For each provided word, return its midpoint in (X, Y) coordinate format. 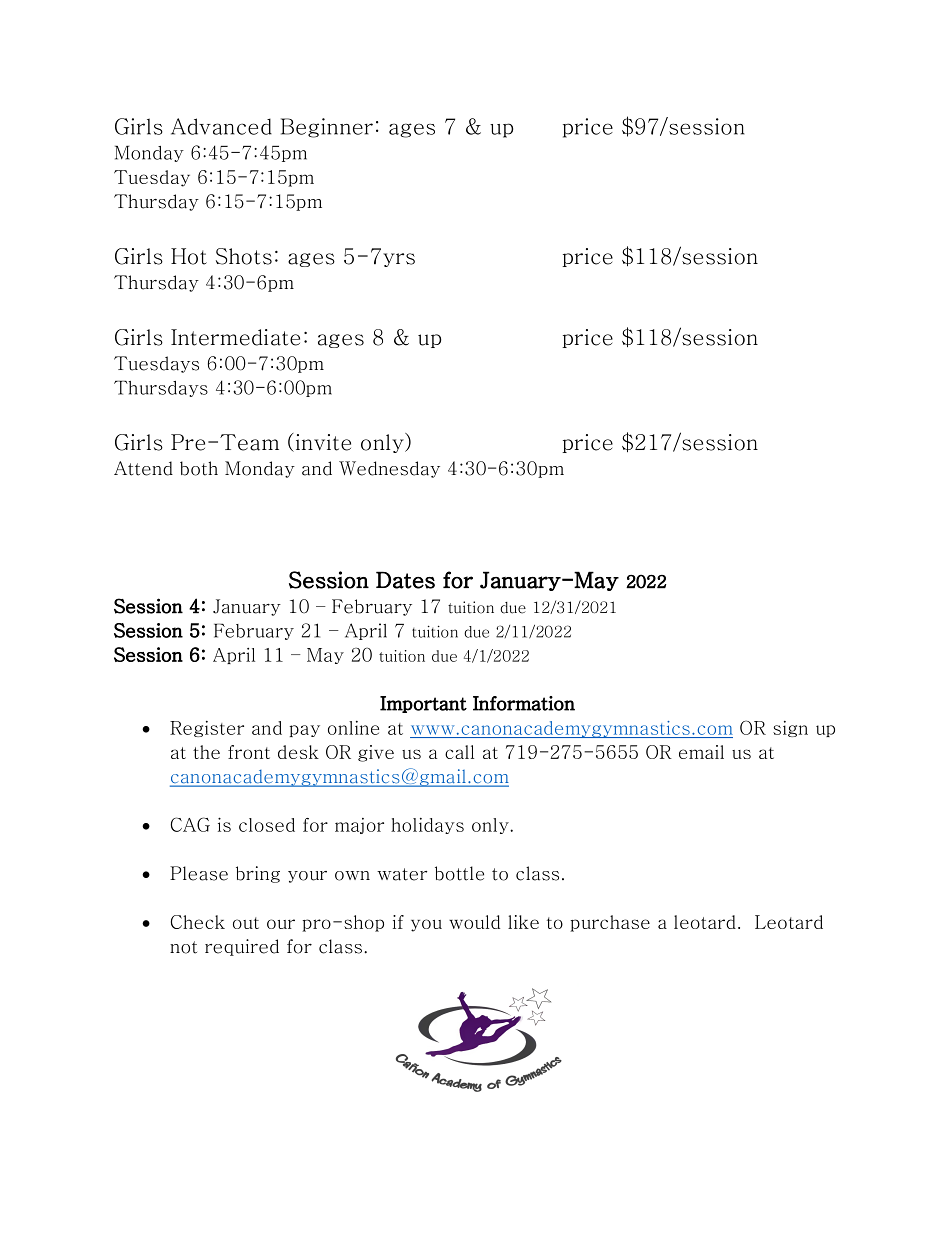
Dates (405, 580)
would (474, 922)
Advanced (221, 126)
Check (198, 922)
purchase (610, 923)
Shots (244, 256)
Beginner (327, 128)
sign (790, 729)
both (199, 468)
